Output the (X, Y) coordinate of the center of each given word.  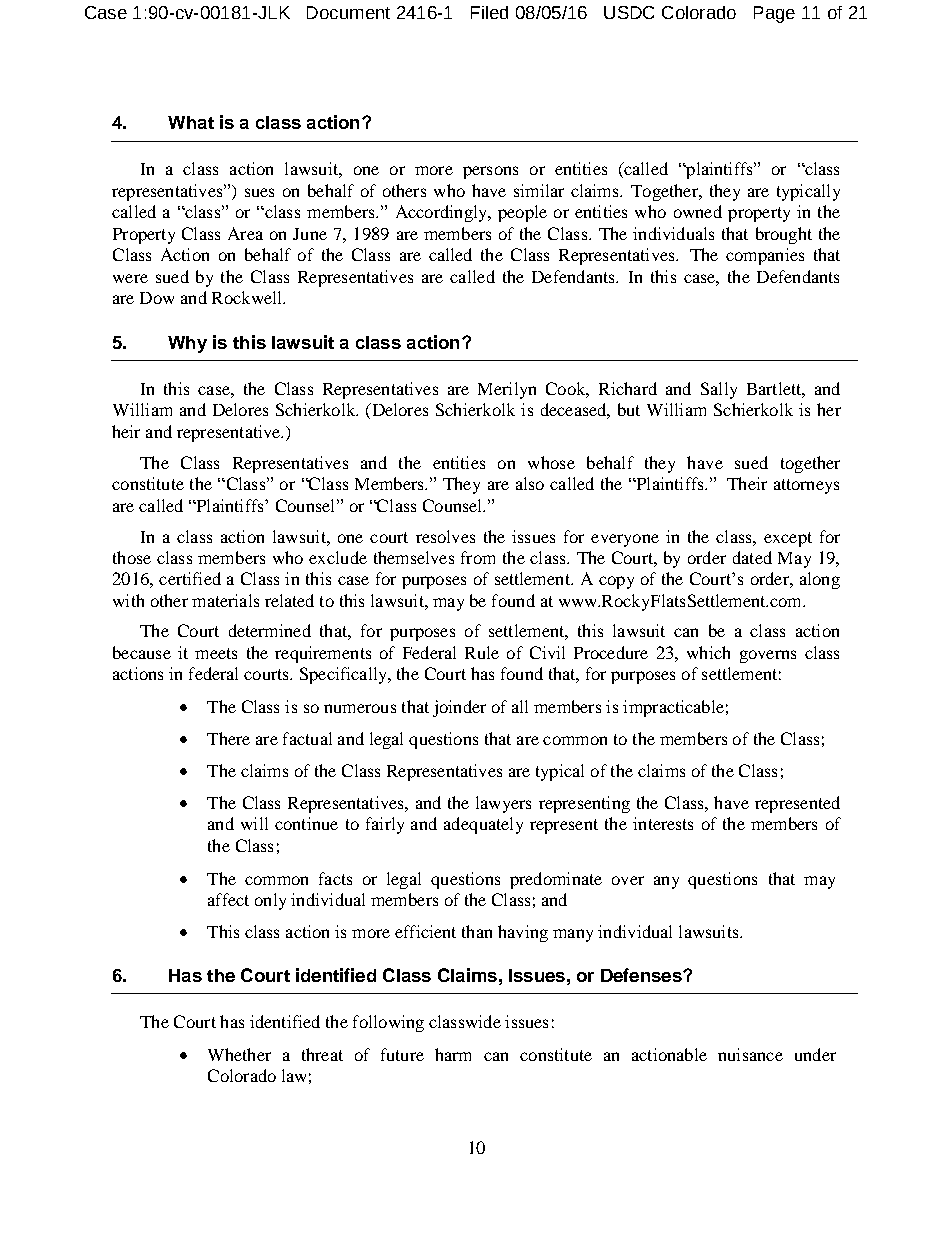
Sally (719, 390)
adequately (483, 825)
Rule (482, 652)
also (530, 483)
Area (245, 233)
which (708, 652)
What (191, 122)
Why (187, 344)
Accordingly (442, 213)
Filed (489, 12)
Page (774, 14)
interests (663, 823)
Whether (239, 1054)
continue (306, 823)
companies (765, 256)
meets (216, 653)
